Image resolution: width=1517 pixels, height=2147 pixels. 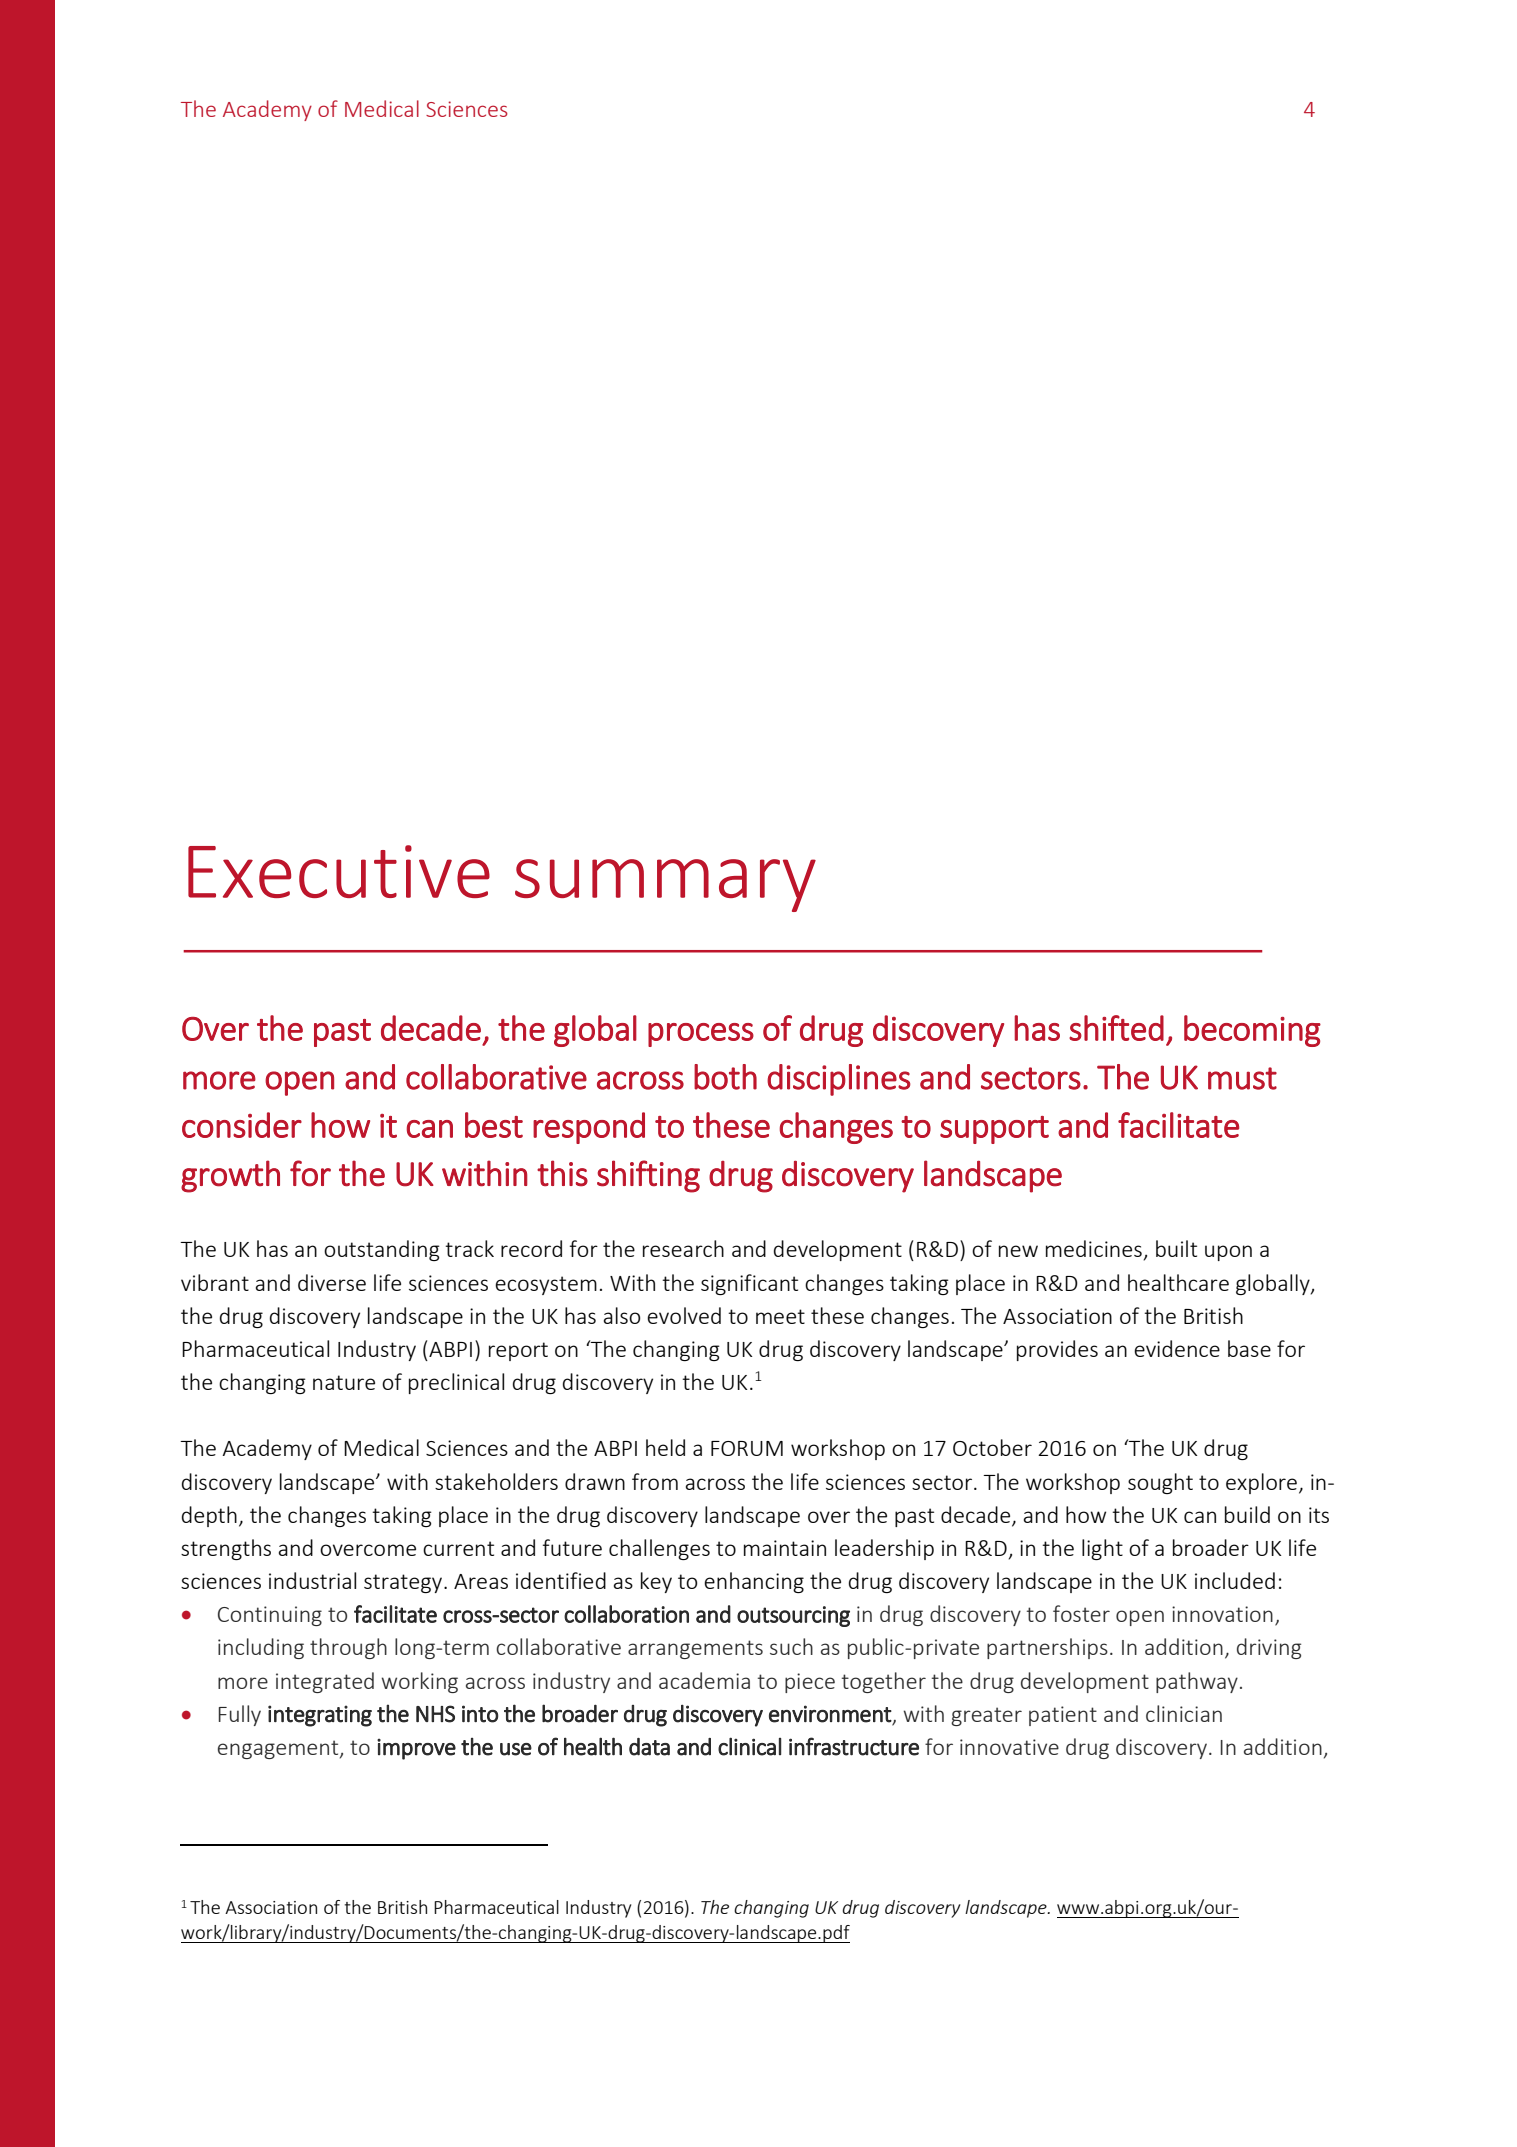 What do you see at coordinates (1116, 1028) in the screenshot?
I see `shifted` at bounding box center [1116, 1028].
